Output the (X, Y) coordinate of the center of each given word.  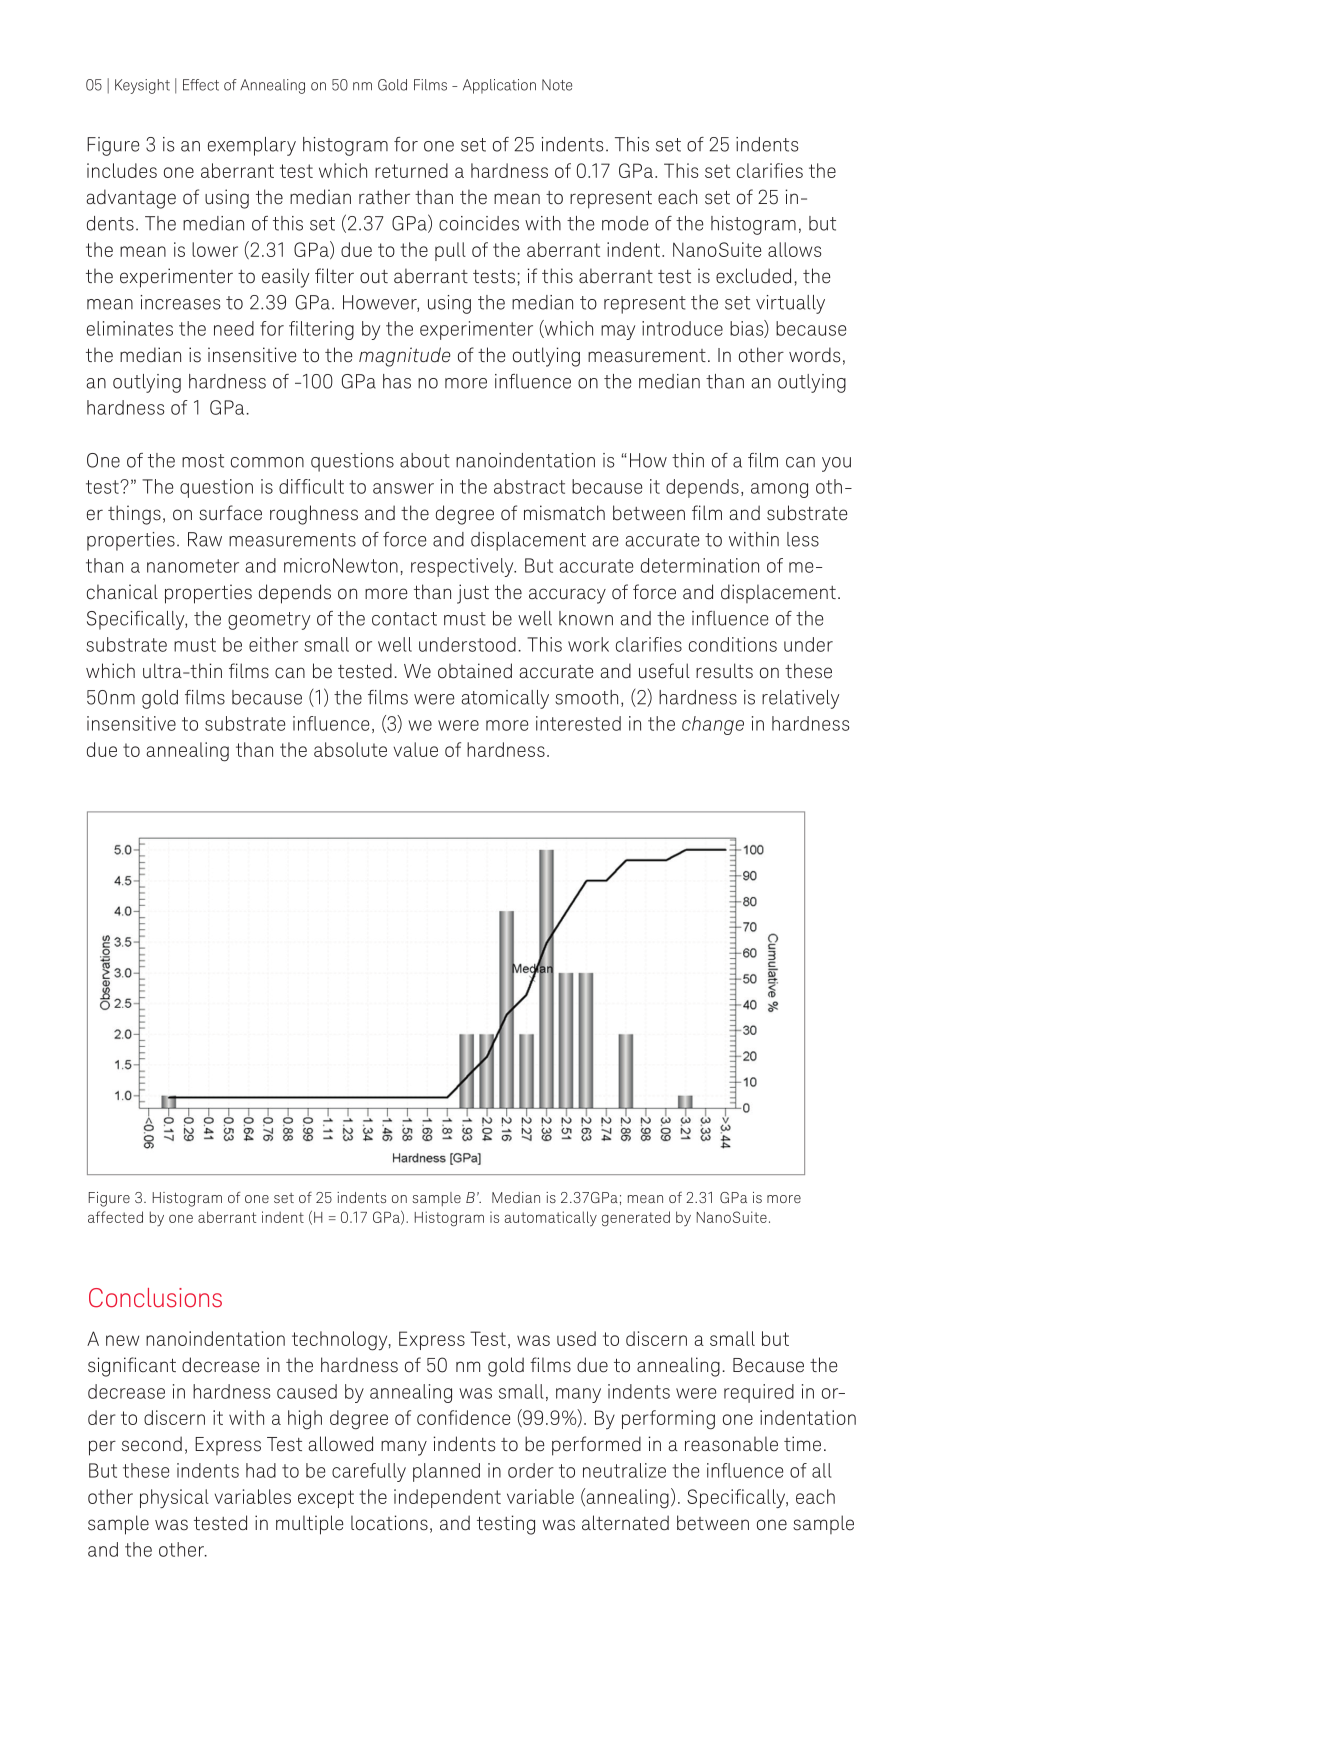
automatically (551, 1219)
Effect (201, 85)
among (779, 490)
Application (499, 86)
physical (174, 1499)
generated (636, 1218)
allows (794, 249)
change (713, 725)
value (416, 749)
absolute (350, 749)
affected (115, 1217)
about (425, 460)
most (203, 461)
